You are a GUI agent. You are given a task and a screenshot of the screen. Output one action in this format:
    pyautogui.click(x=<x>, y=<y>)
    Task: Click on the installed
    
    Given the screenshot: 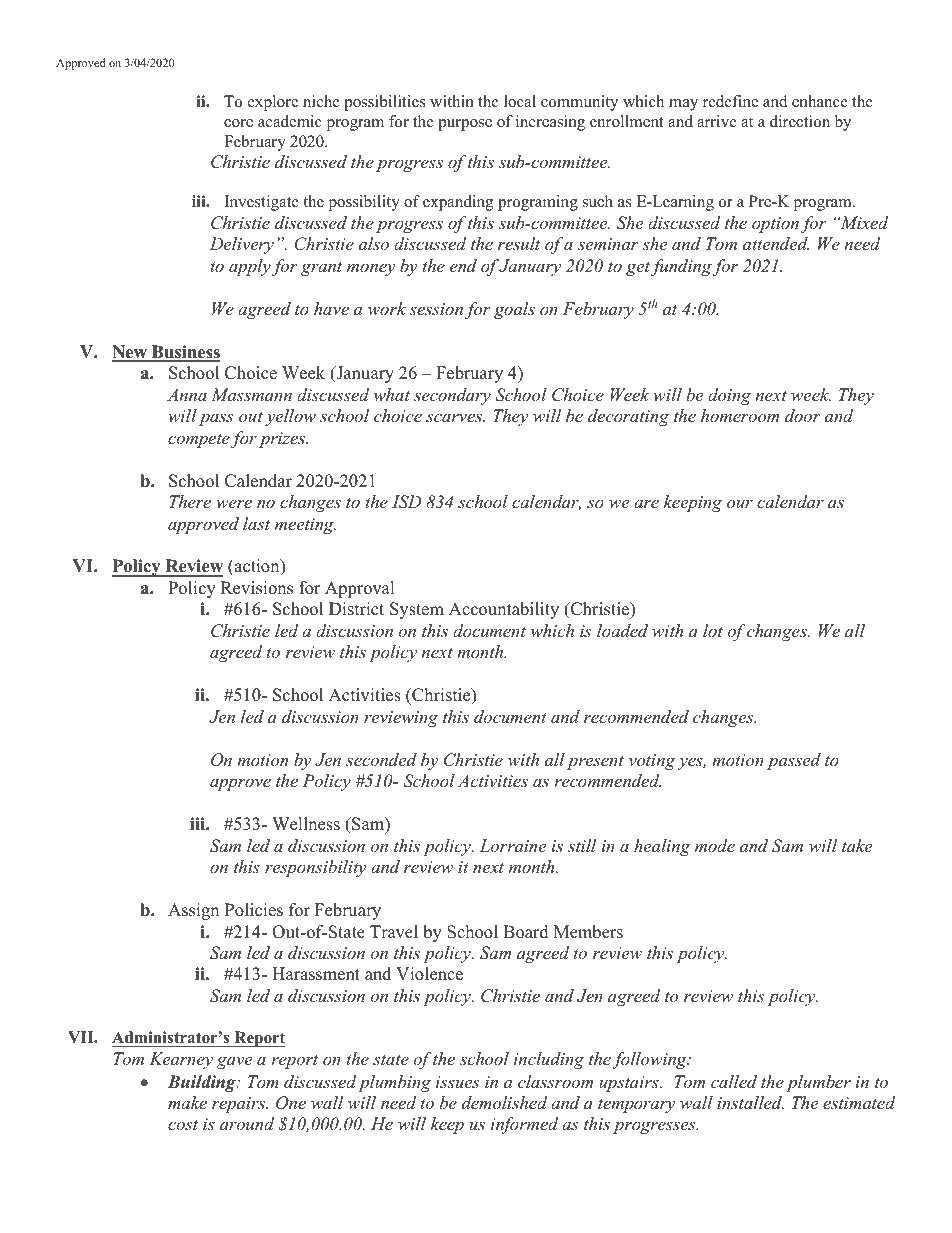 What is the action you would take?
    pyautogui.click(x=750, y=1102)
